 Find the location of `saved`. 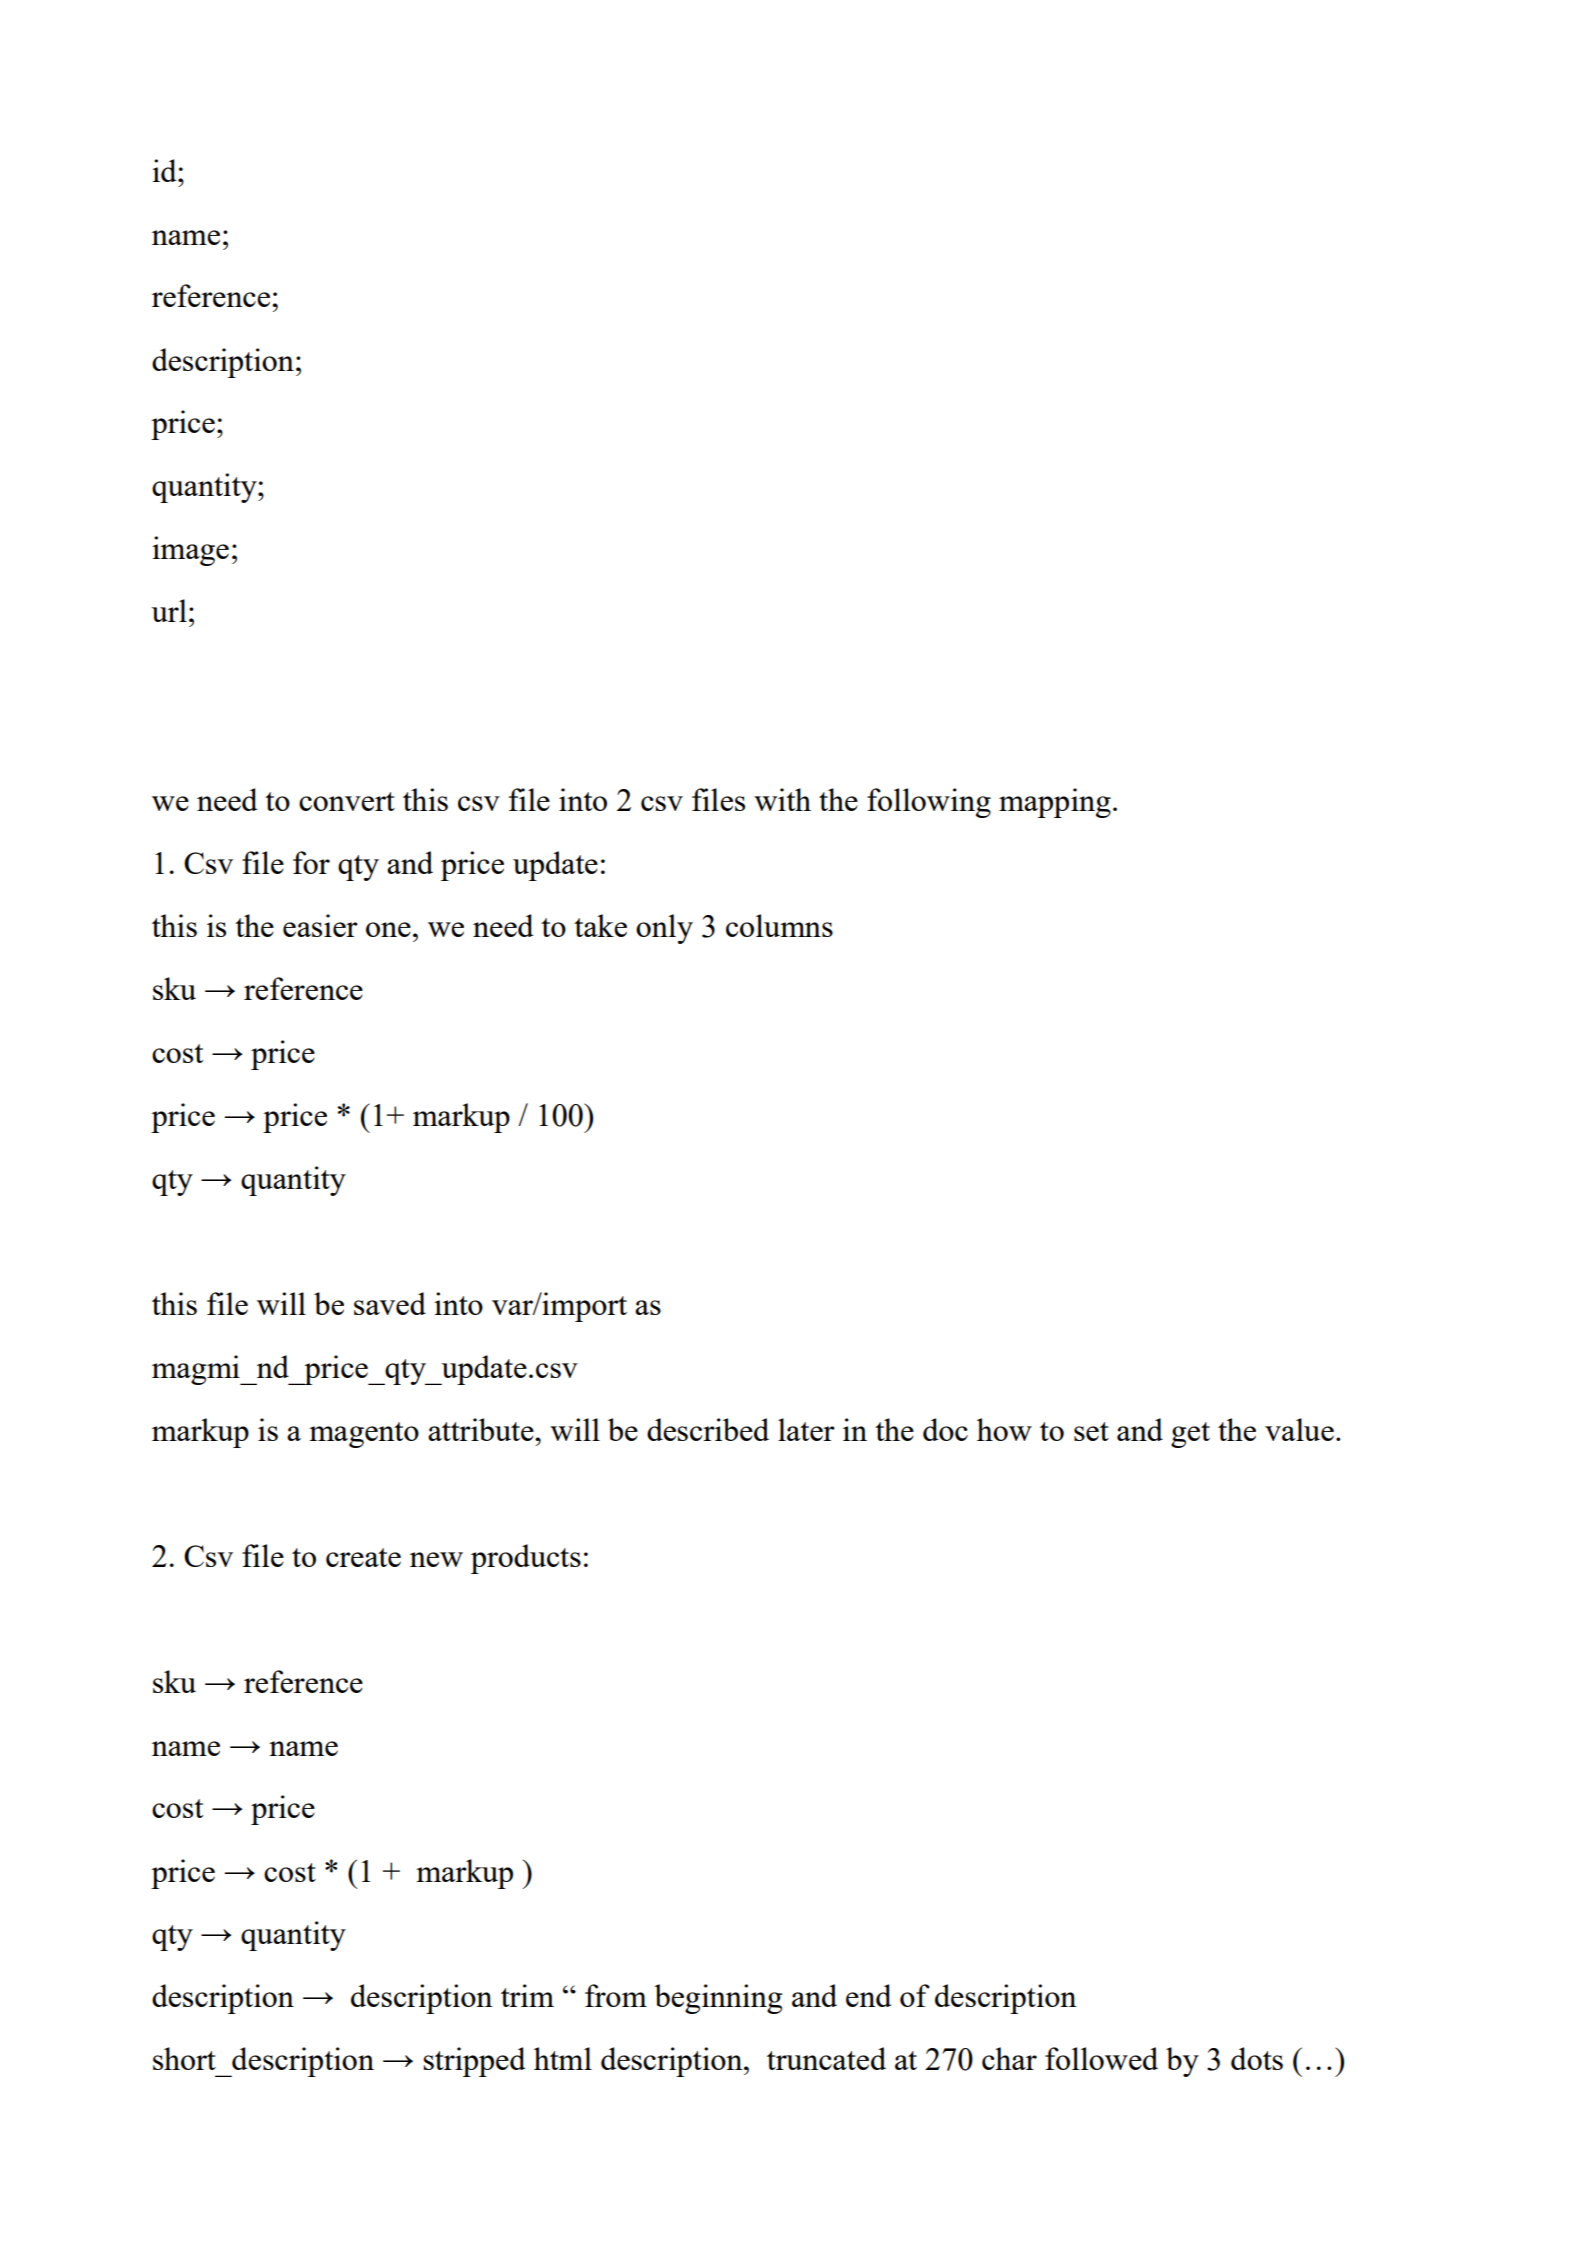

saved is located at coordinates (390, 1303).
